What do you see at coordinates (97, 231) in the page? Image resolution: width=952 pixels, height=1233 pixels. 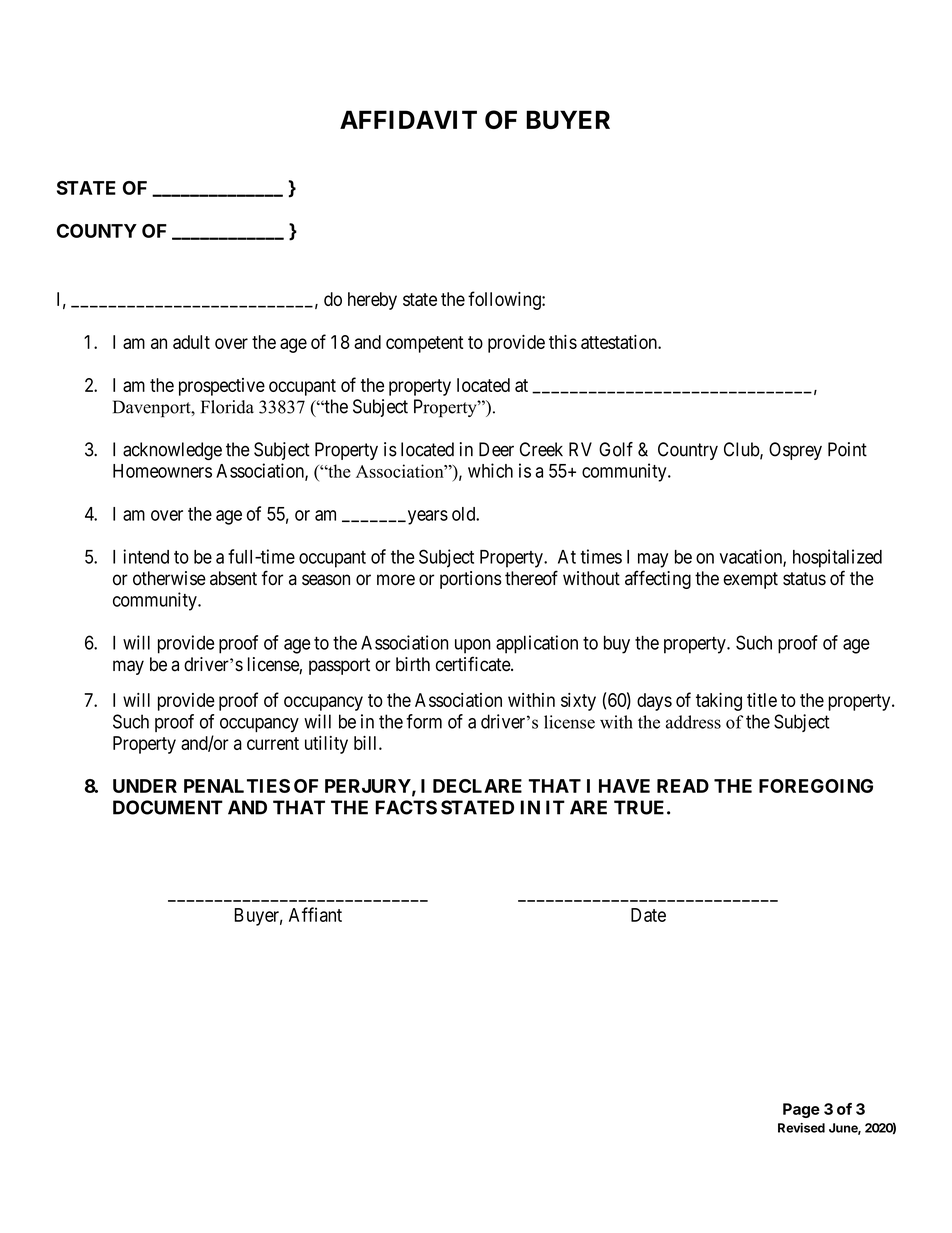 I see `COUNTY` at bounding box center [97, 231].
